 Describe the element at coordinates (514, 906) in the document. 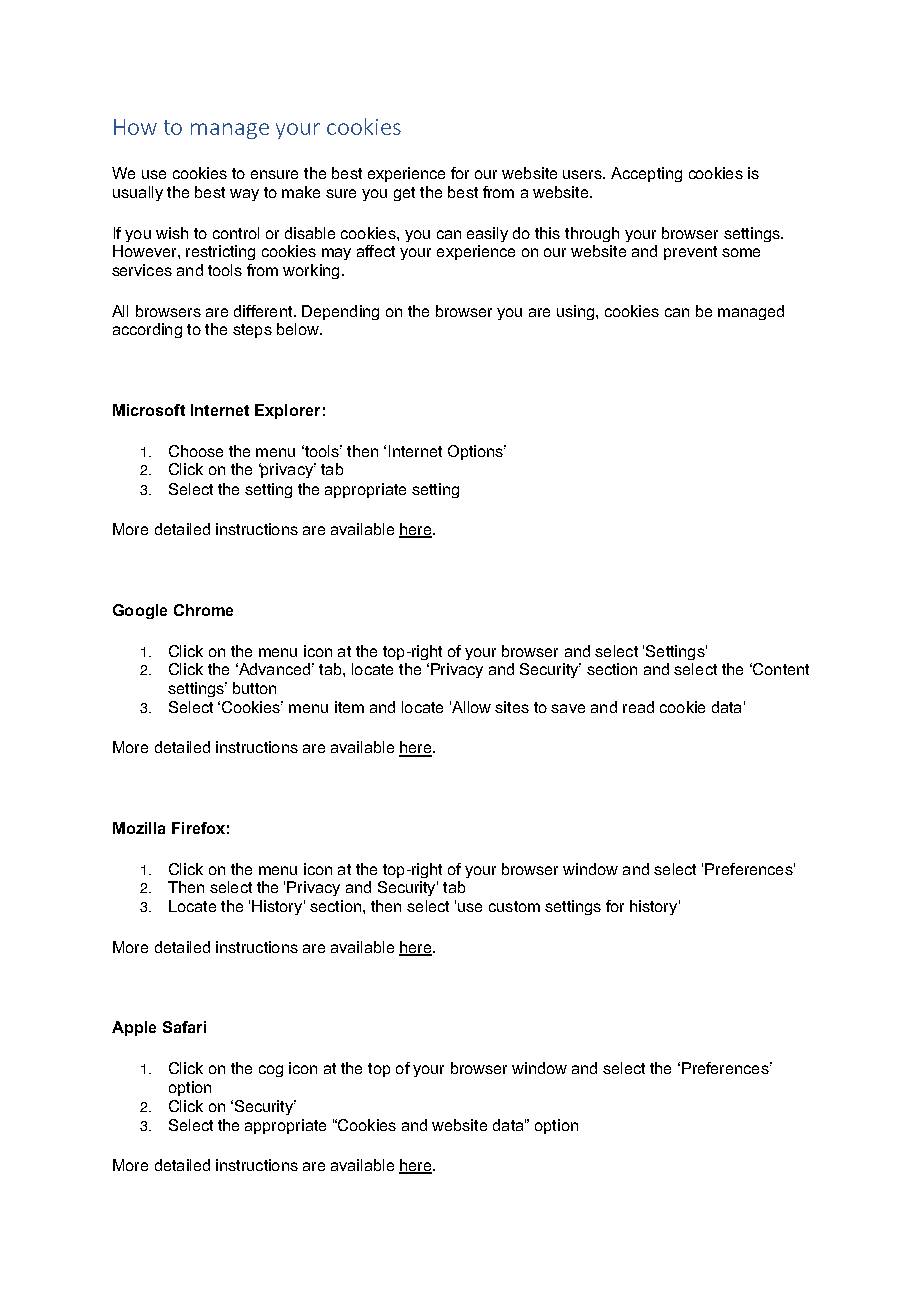

I see `custom` at that location.
